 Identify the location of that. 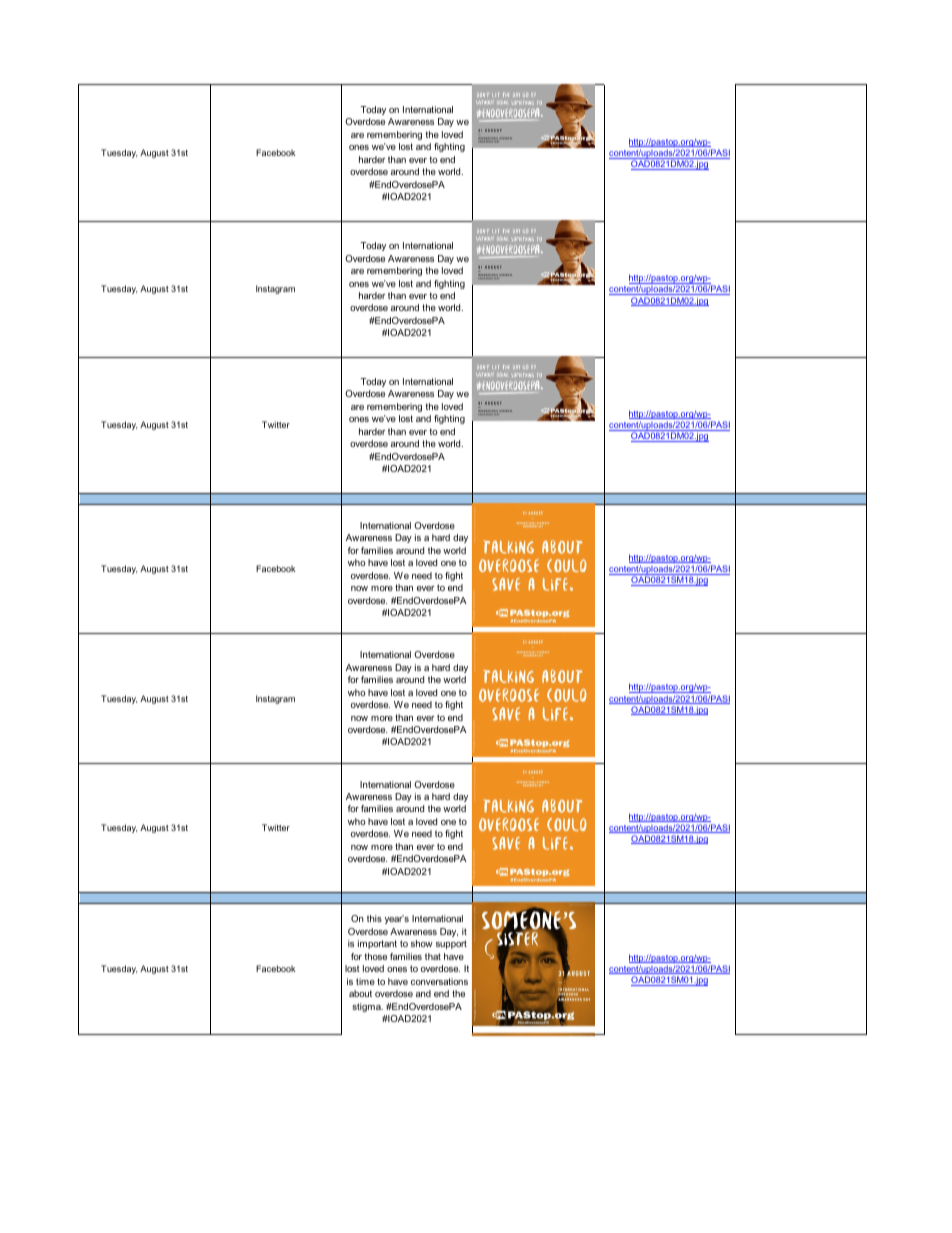
(433, 956).
